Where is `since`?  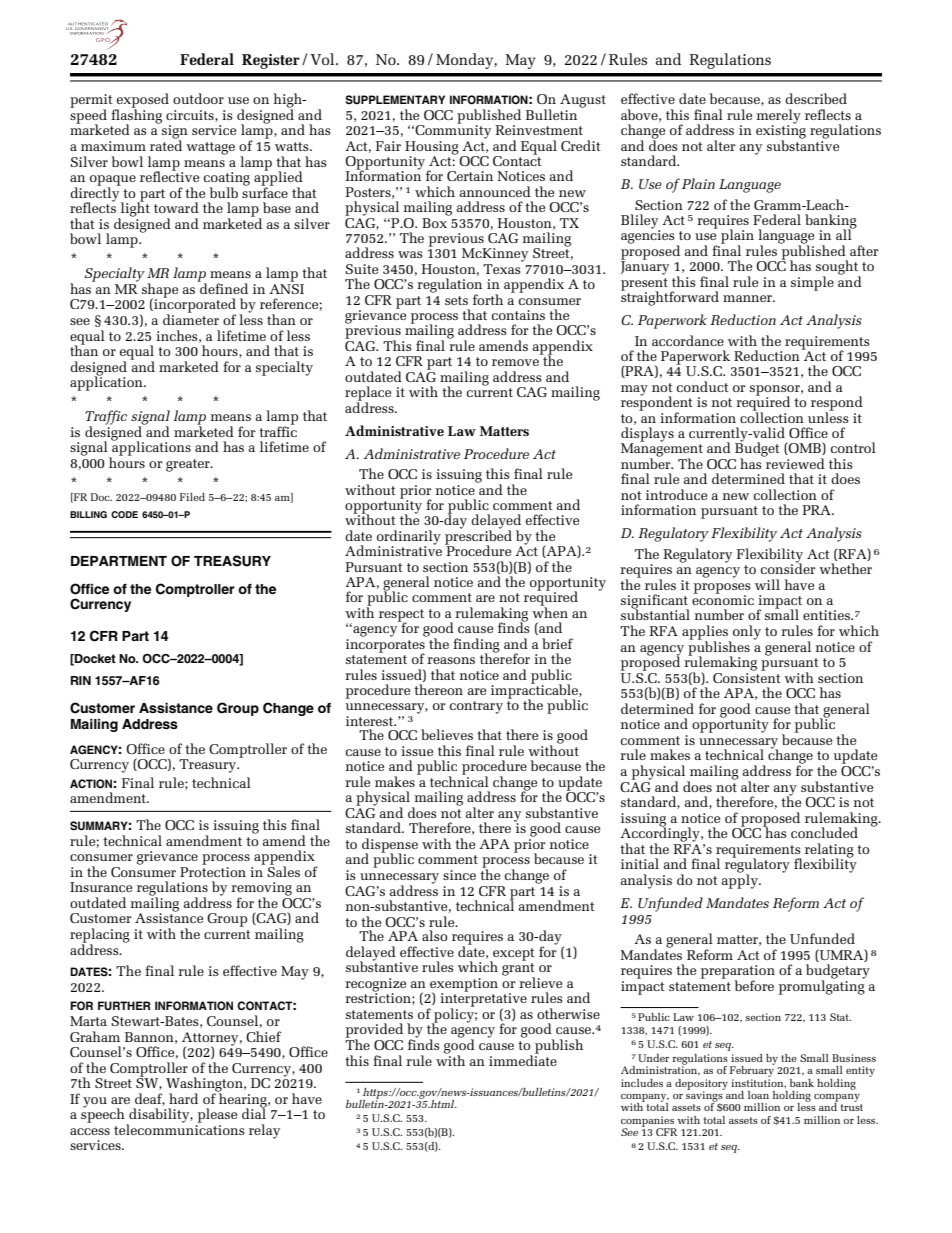
since is located at coordinates (459, 875).
